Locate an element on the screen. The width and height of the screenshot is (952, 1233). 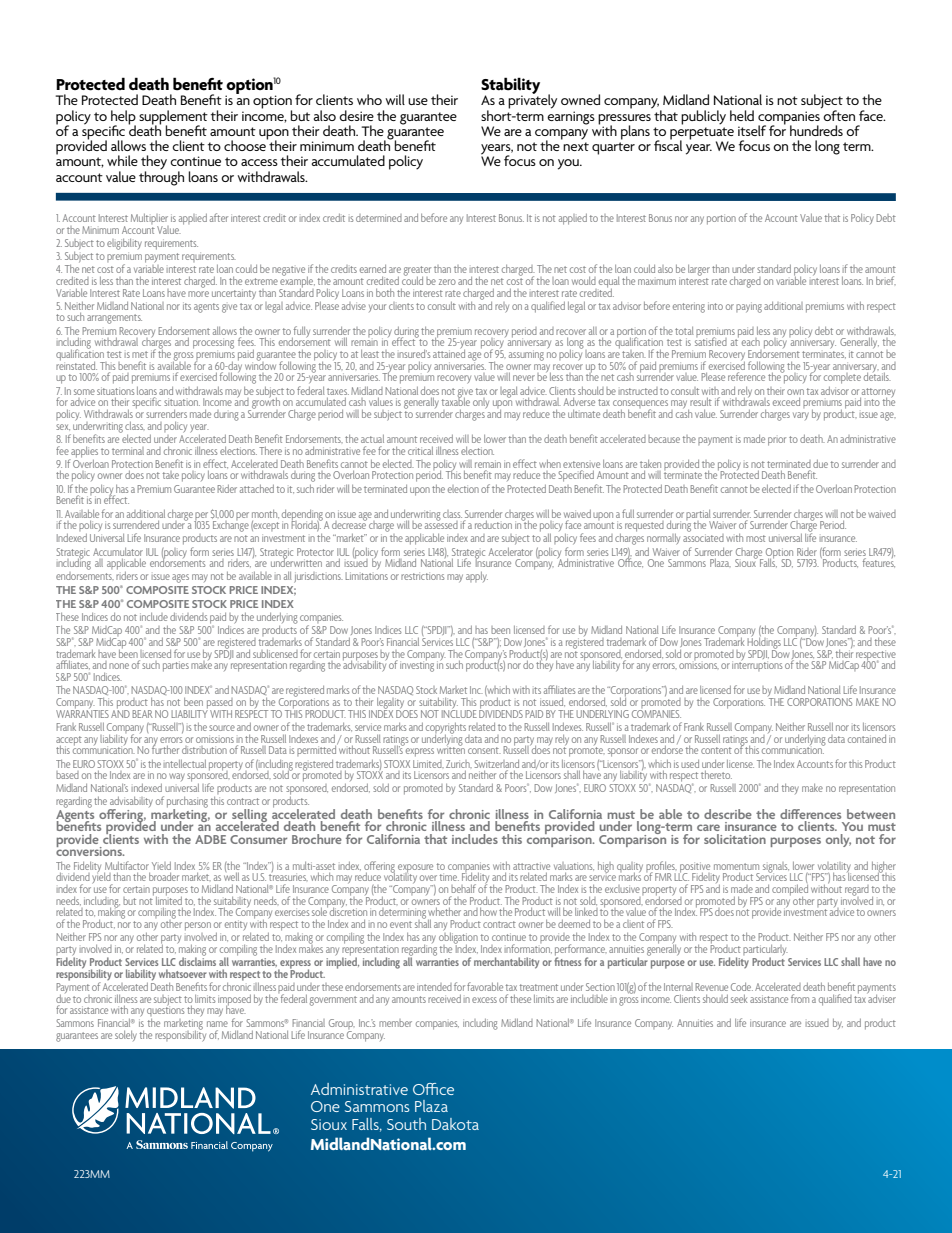
supplement is located at coordinates (173, 118).
